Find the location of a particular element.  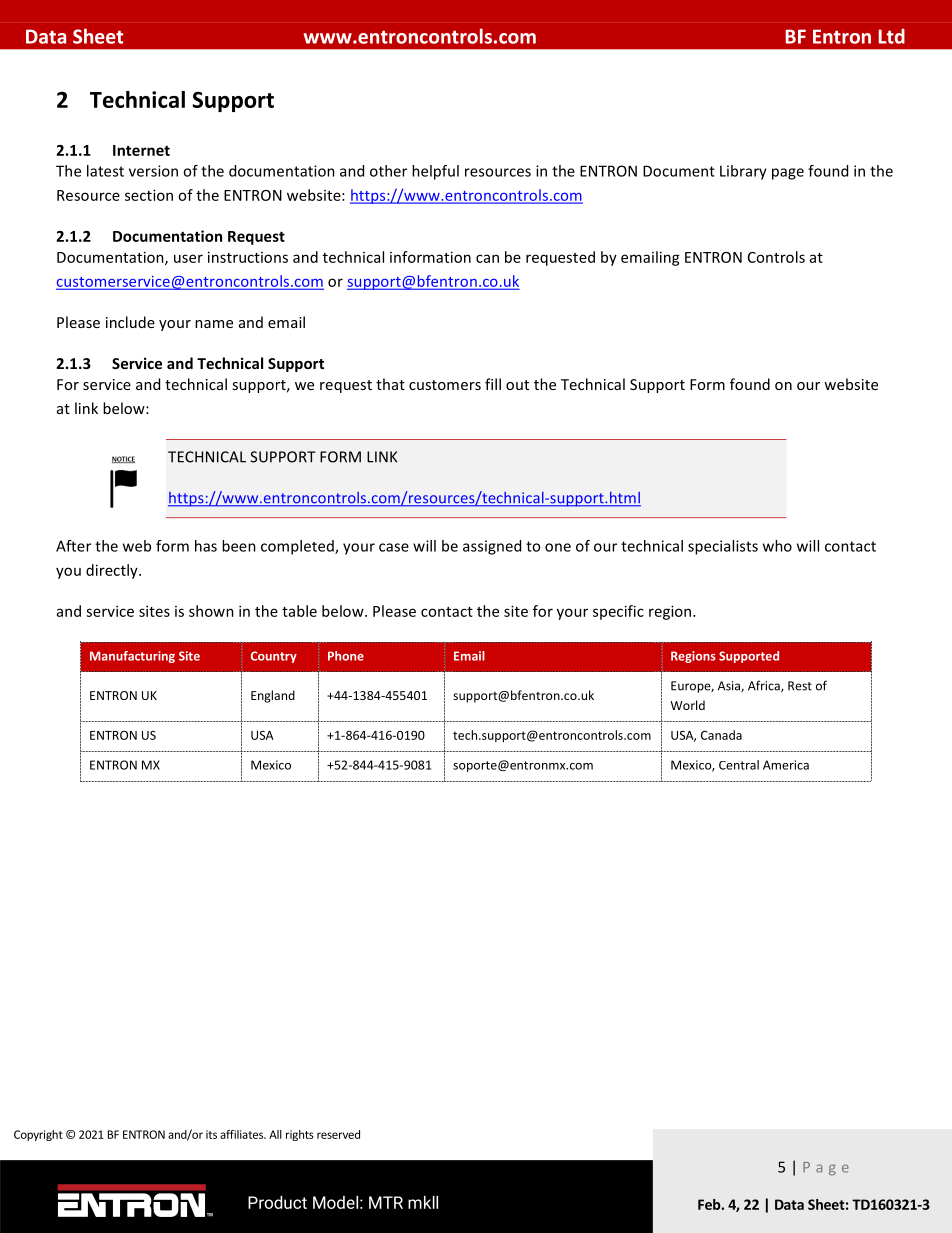

MTR is located at coordinates (386, 1202).
